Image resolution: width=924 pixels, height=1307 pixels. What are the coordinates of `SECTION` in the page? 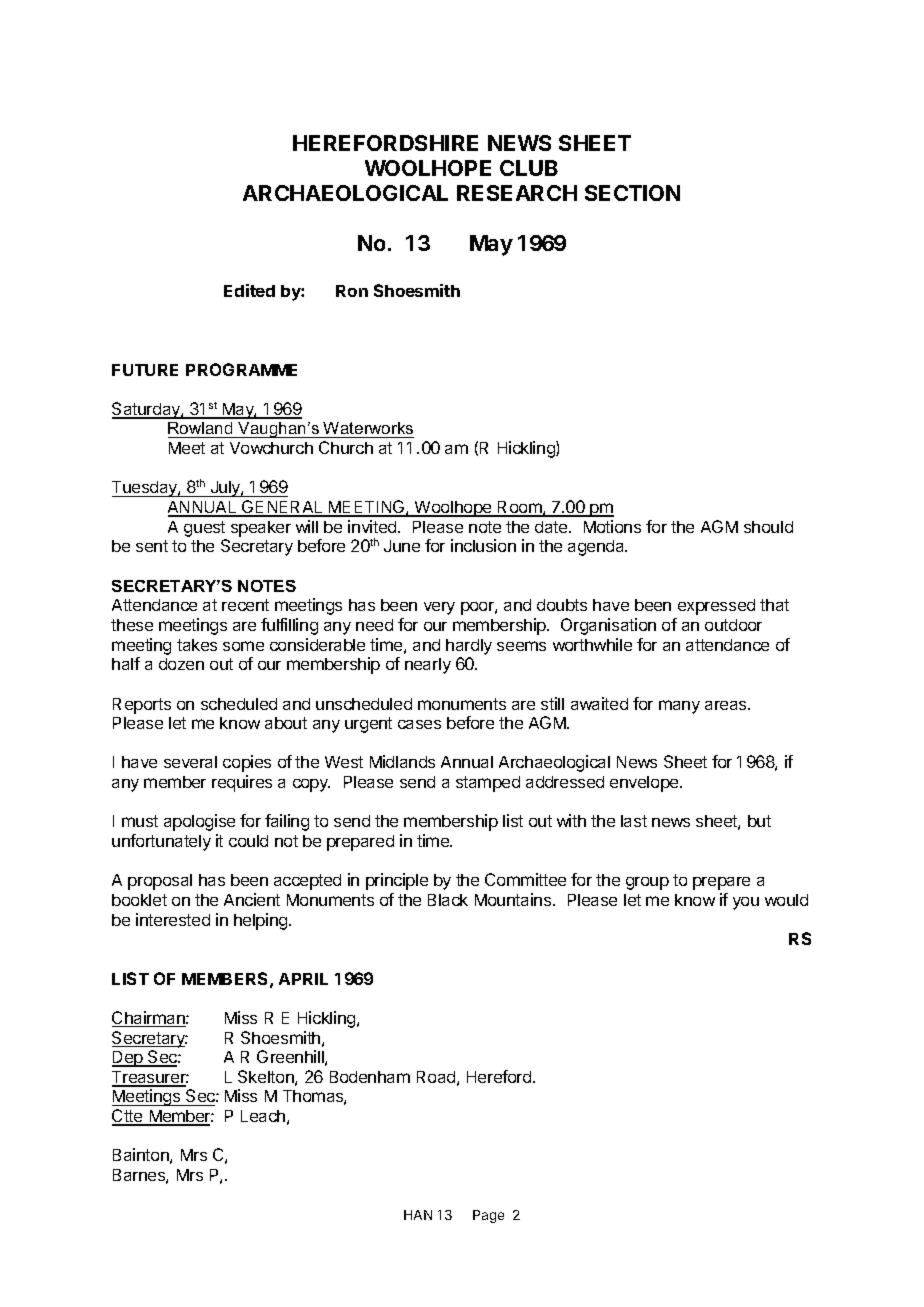 It's located at (632, 193).
